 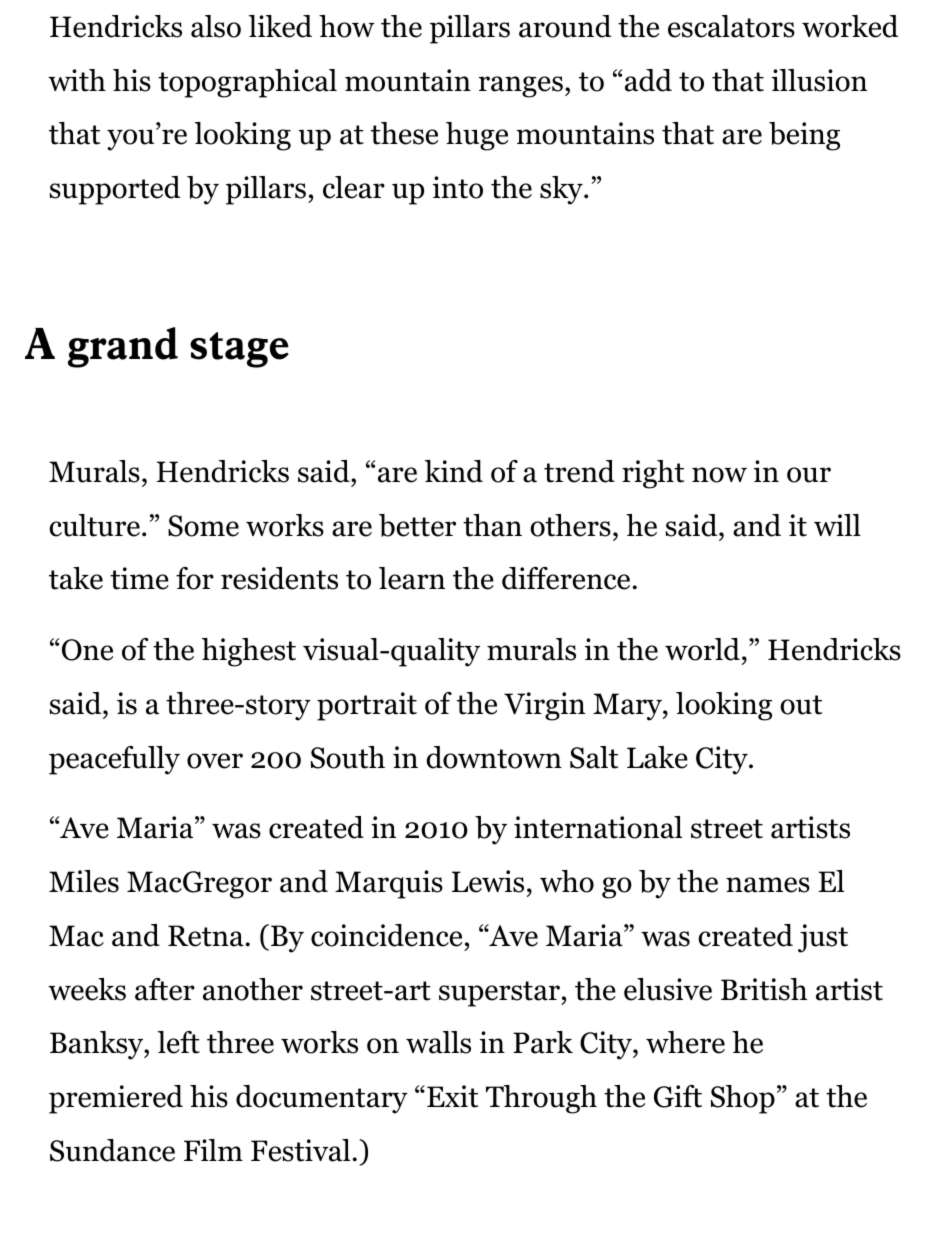 I want to click on Exit, so click(x=452, y=1096).
